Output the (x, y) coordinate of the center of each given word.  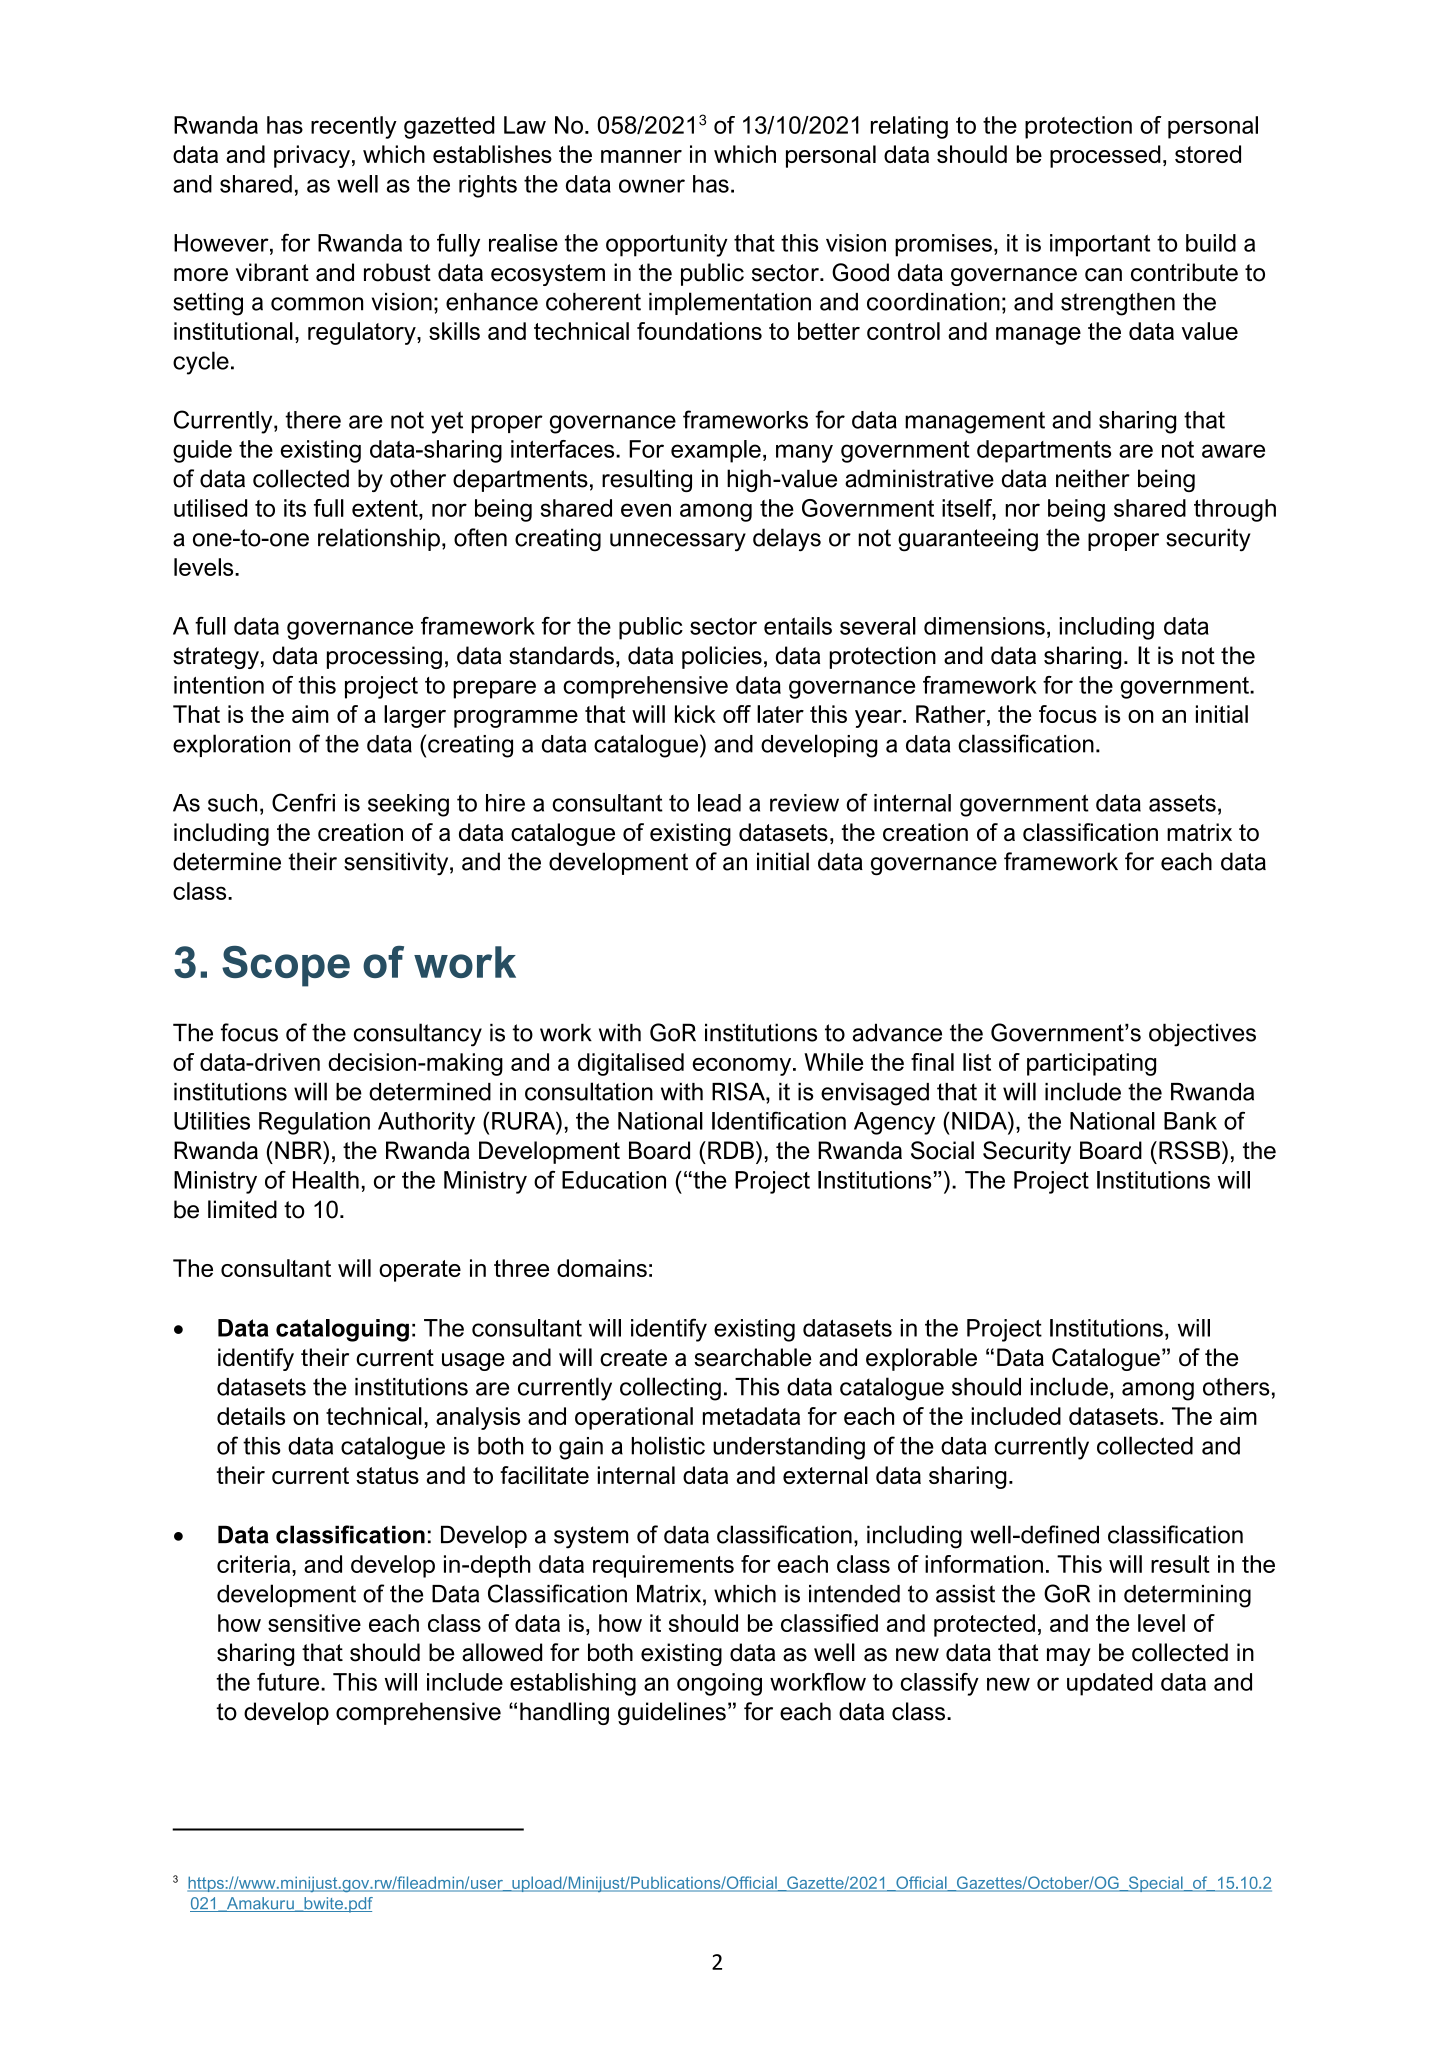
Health (326, 1180)
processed (1105, 156)
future (289, 1682)
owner (652, 186)
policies (722, 657)
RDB (731, 1150)
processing (384, 657)
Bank (1190, 1121)
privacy (312, 156)
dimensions (984, 626)
